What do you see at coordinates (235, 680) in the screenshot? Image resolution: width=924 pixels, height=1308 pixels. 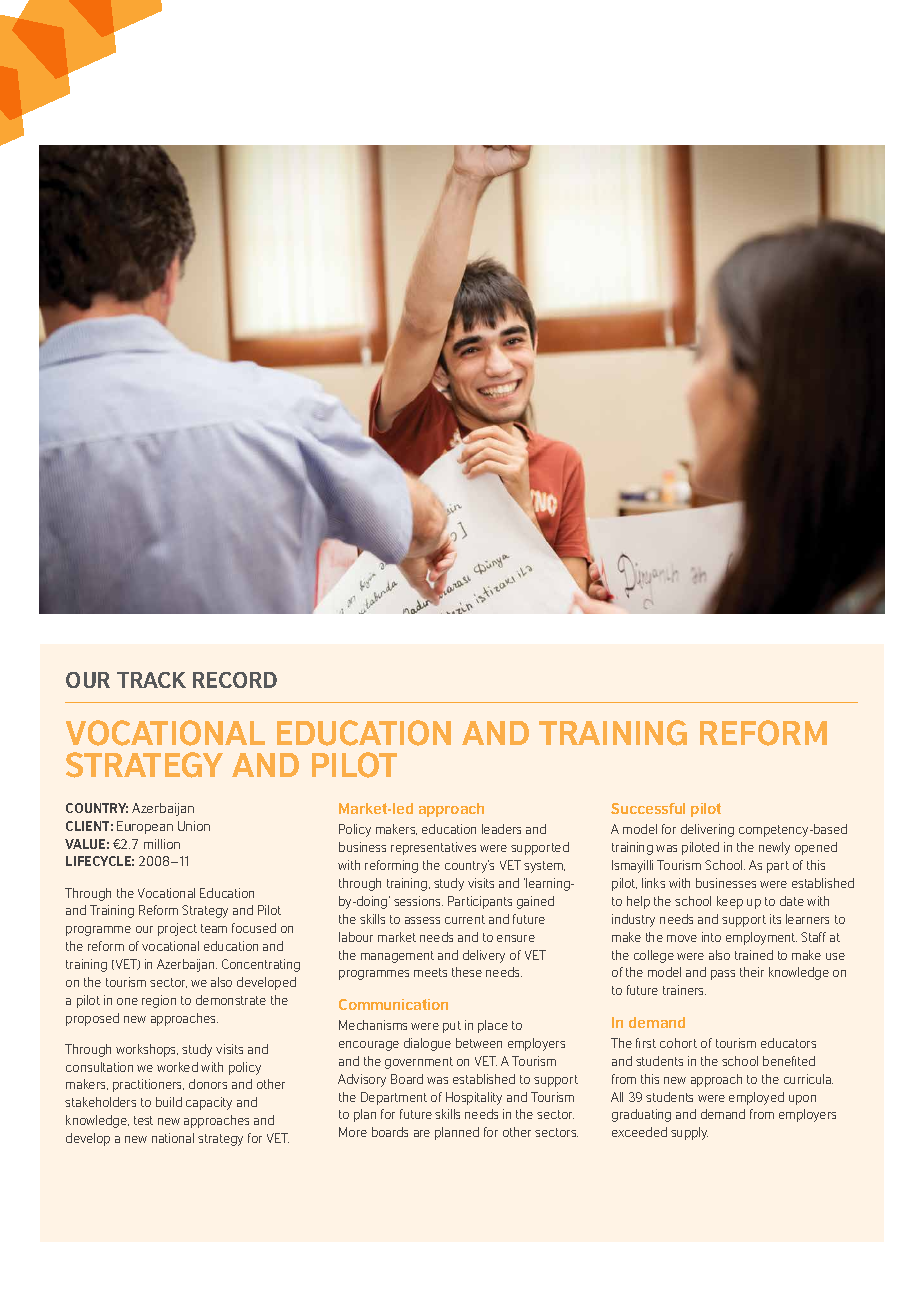 I see `RECORD` at bounding box center [235, 680].
